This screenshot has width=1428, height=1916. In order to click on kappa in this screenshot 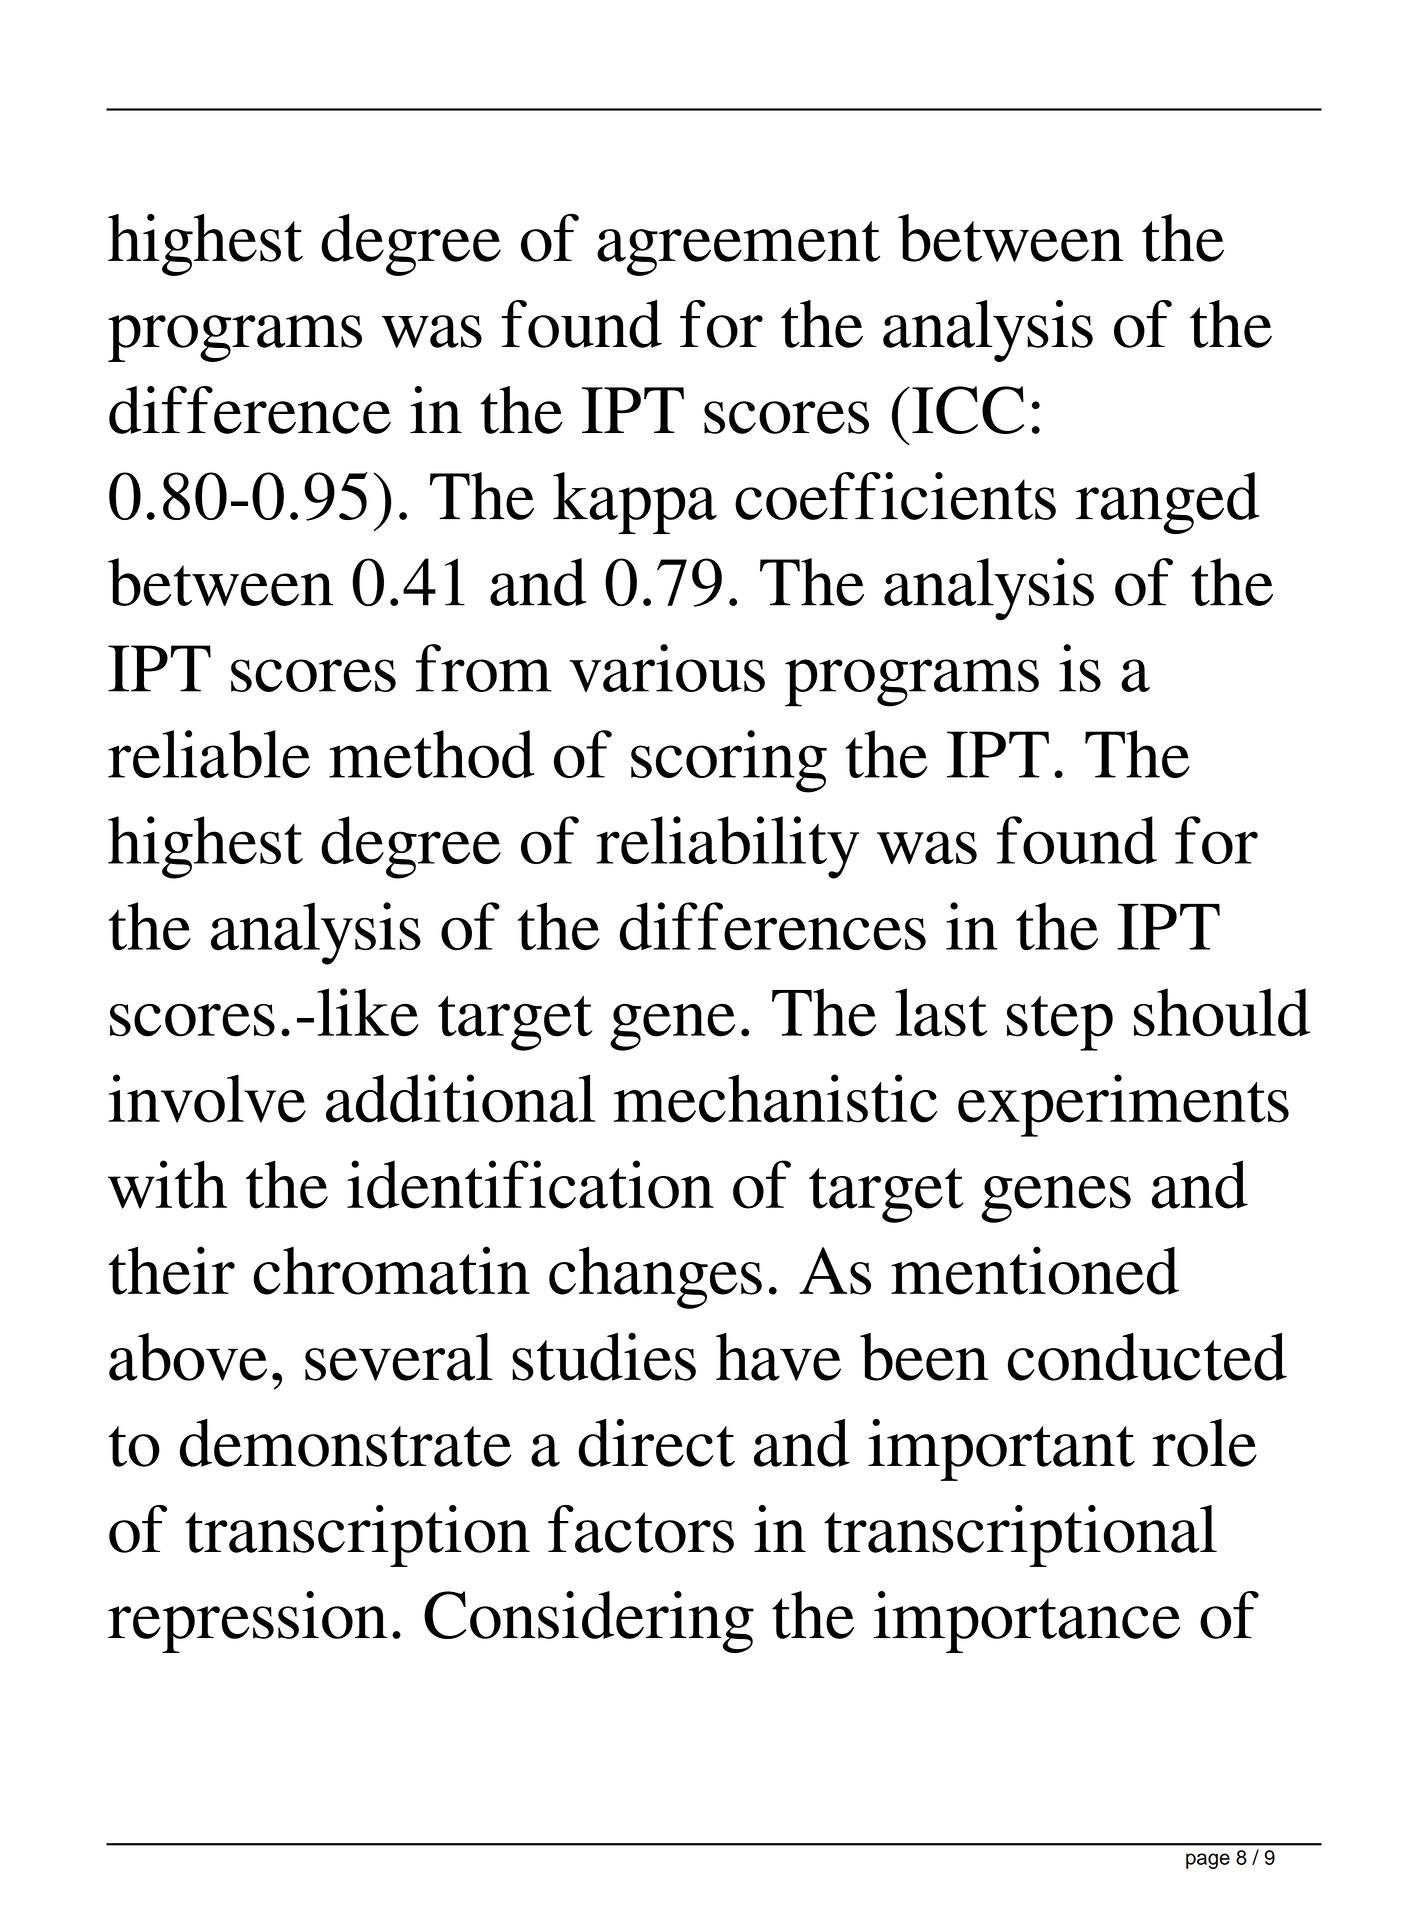, I will do `click(635, 503)`.
